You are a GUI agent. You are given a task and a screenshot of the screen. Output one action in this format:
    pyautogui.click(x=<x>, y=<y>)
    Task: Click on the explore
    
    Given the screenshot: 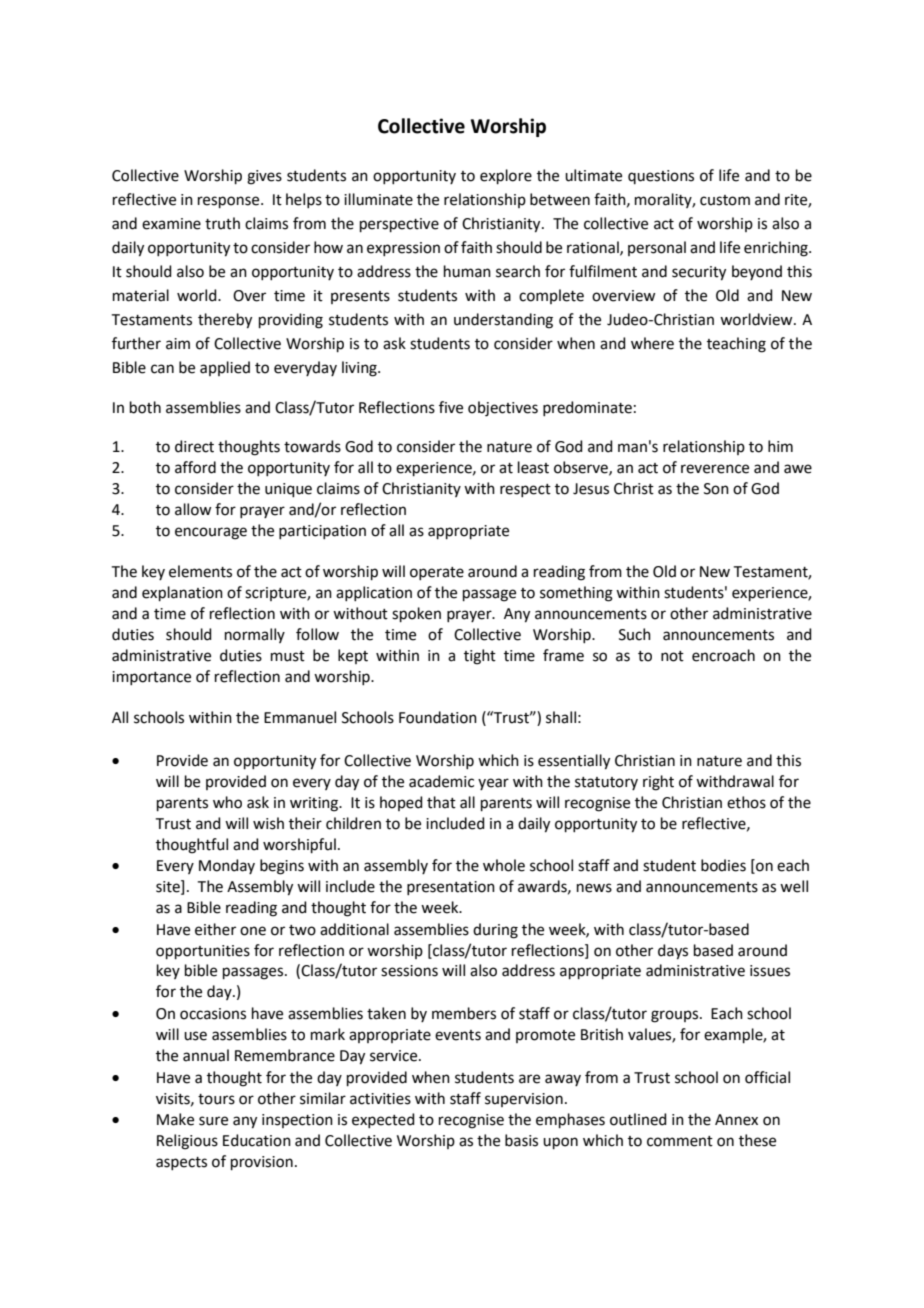 What is the action you would take?
    pyautogui.click(x=506, y=176)
